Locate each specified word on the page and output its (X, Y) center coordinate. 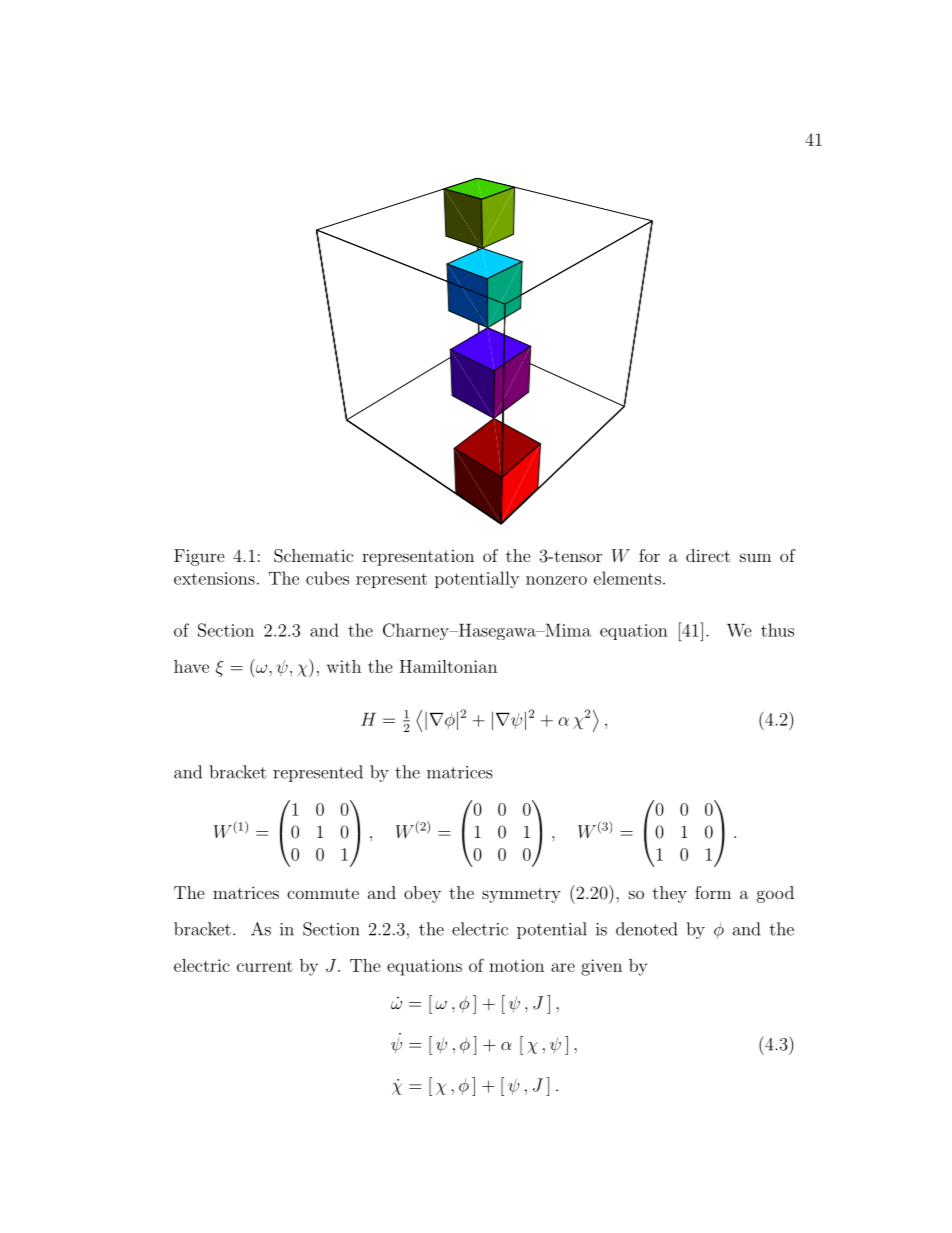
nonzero (556, 580)
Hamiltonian (448, 666)
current (265, 966)
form (713, 892)
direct (708, 555)
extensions (214, 578)
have (191, 666)
